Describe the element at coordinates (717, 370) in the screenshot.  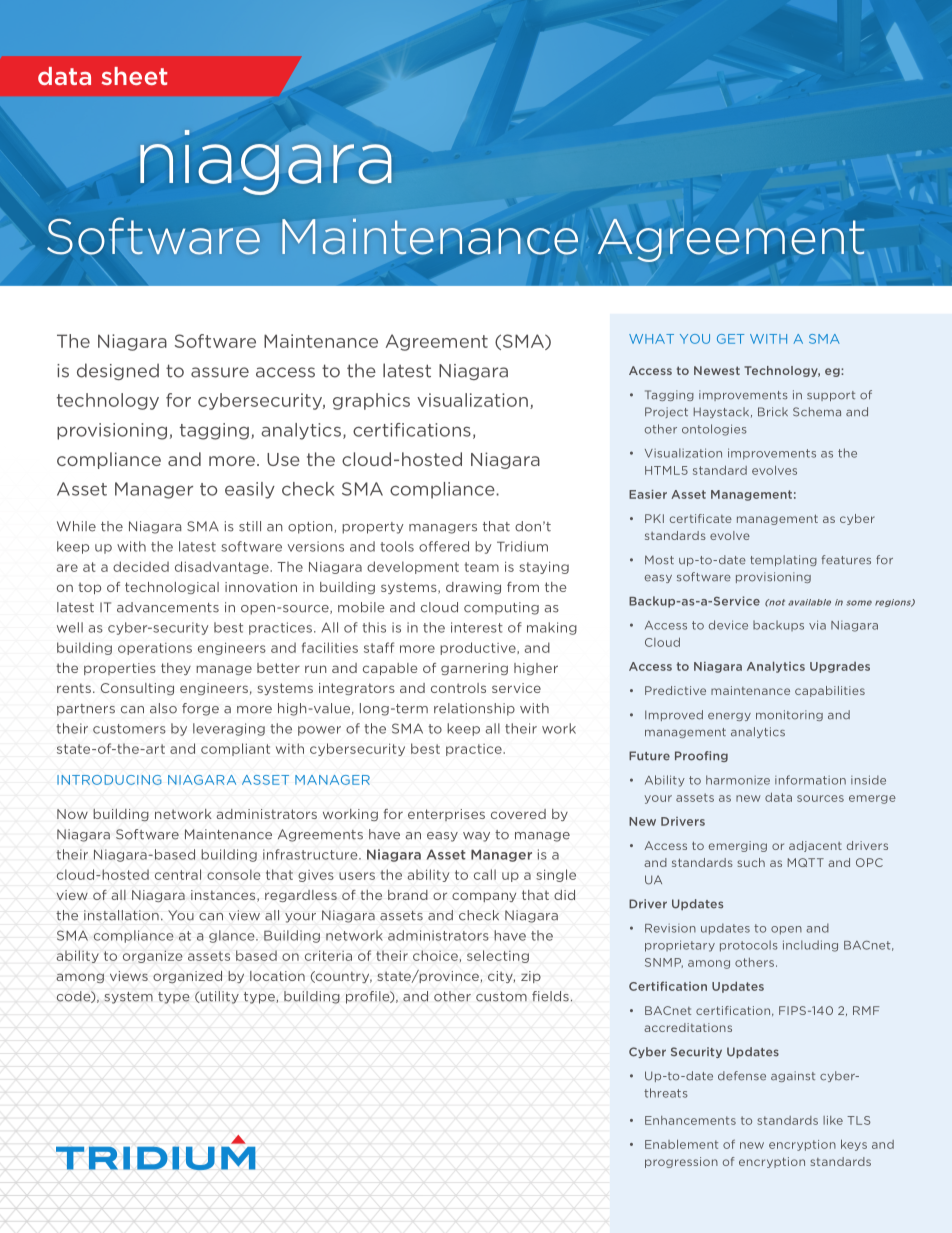
I see `Newest` at that location.
